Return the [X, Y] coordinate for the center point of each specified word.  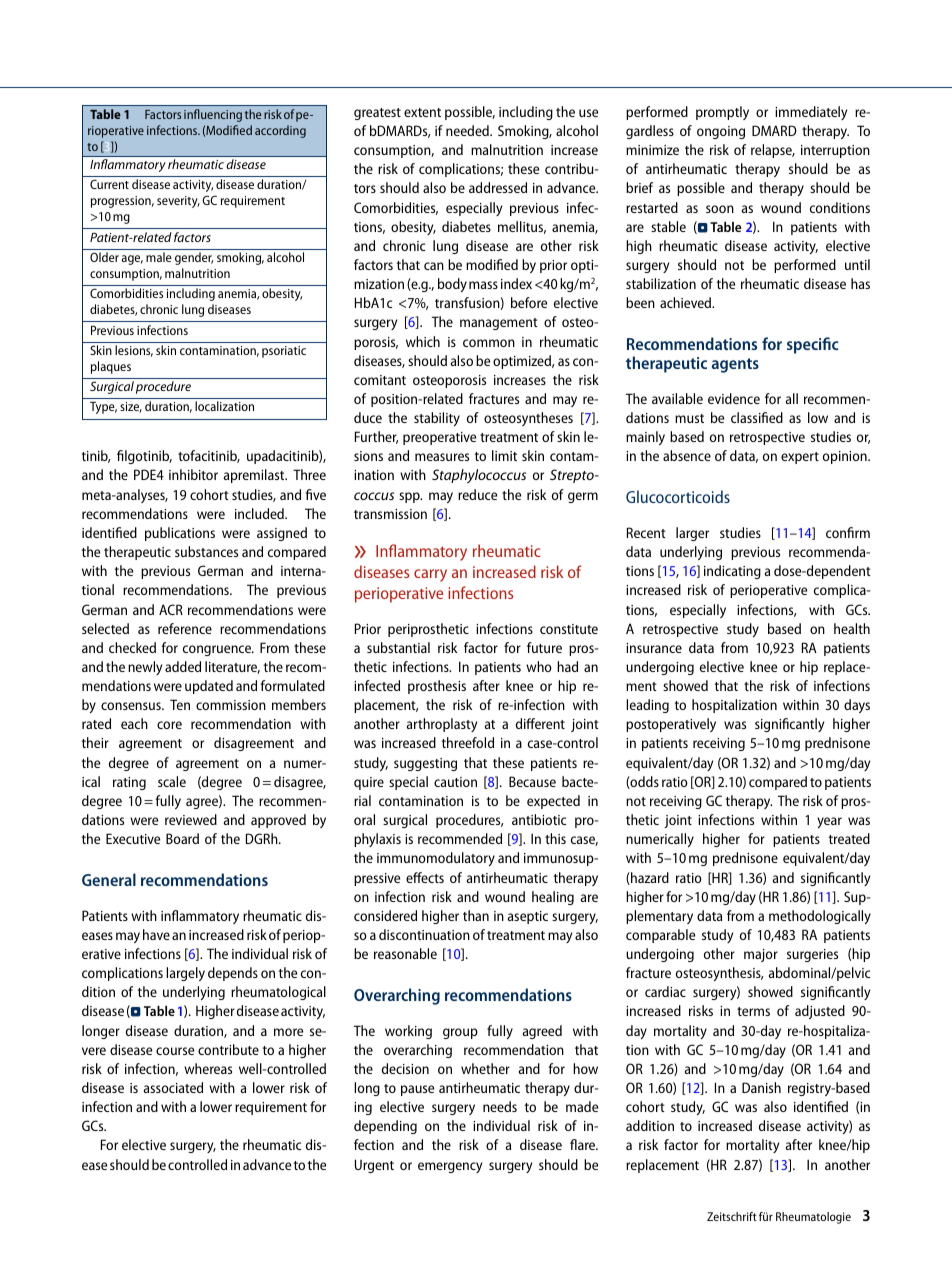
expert [800, 458]
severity [178, 202]
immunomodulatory [436, 859]
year [829, 822]
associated [173, 1087]
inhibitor [193, 474]
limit [504, 455]
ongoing [721, 132]
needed [468, 130]
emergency [450, 1167]
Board [182, 838]
